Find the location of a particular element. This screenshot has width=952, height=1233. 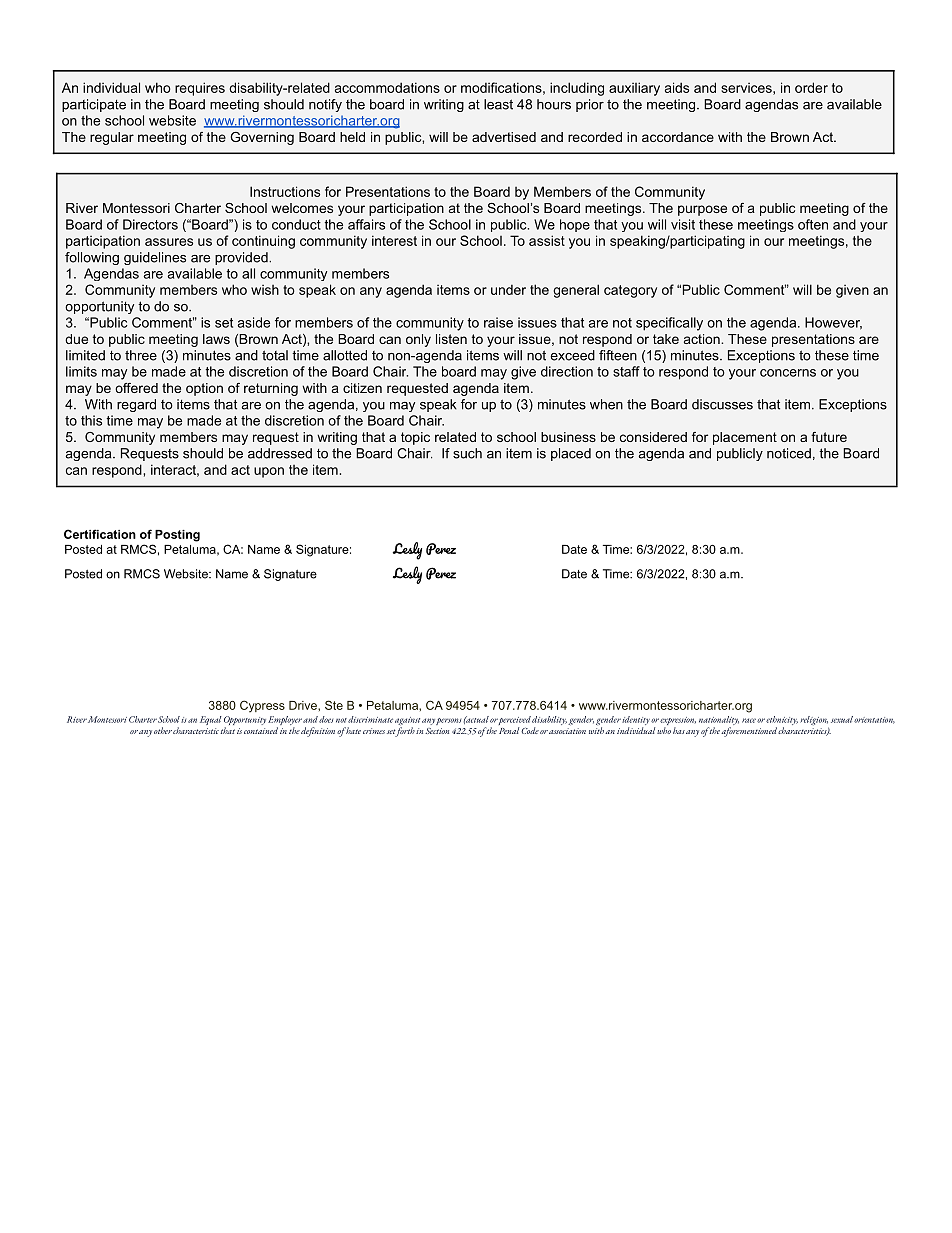

such is located at coordinates (467, 453).
